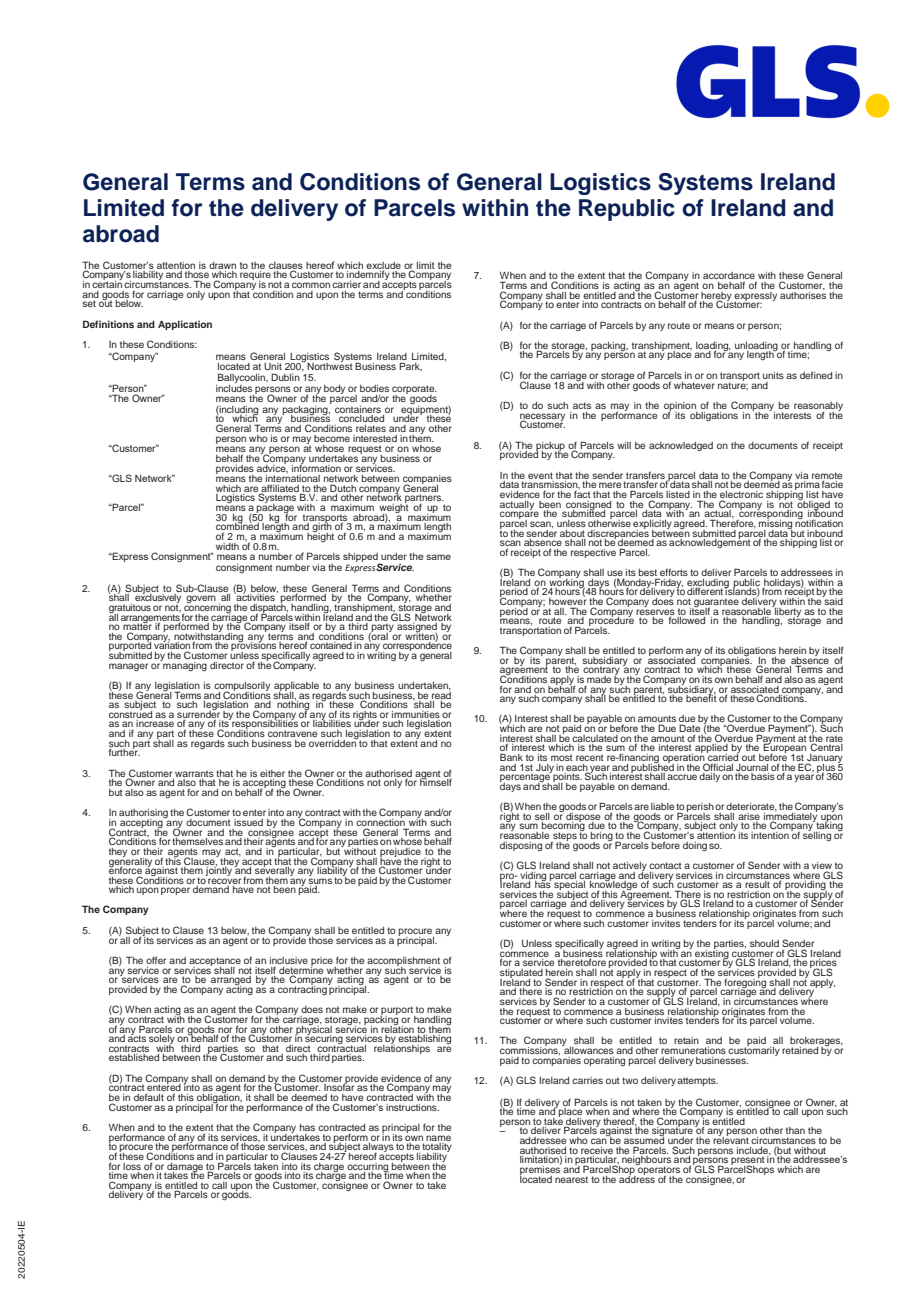 This page has width=924, height=1307. Describe the element at coordinates (383, 266) in the page. I see `exclude` at that location.
